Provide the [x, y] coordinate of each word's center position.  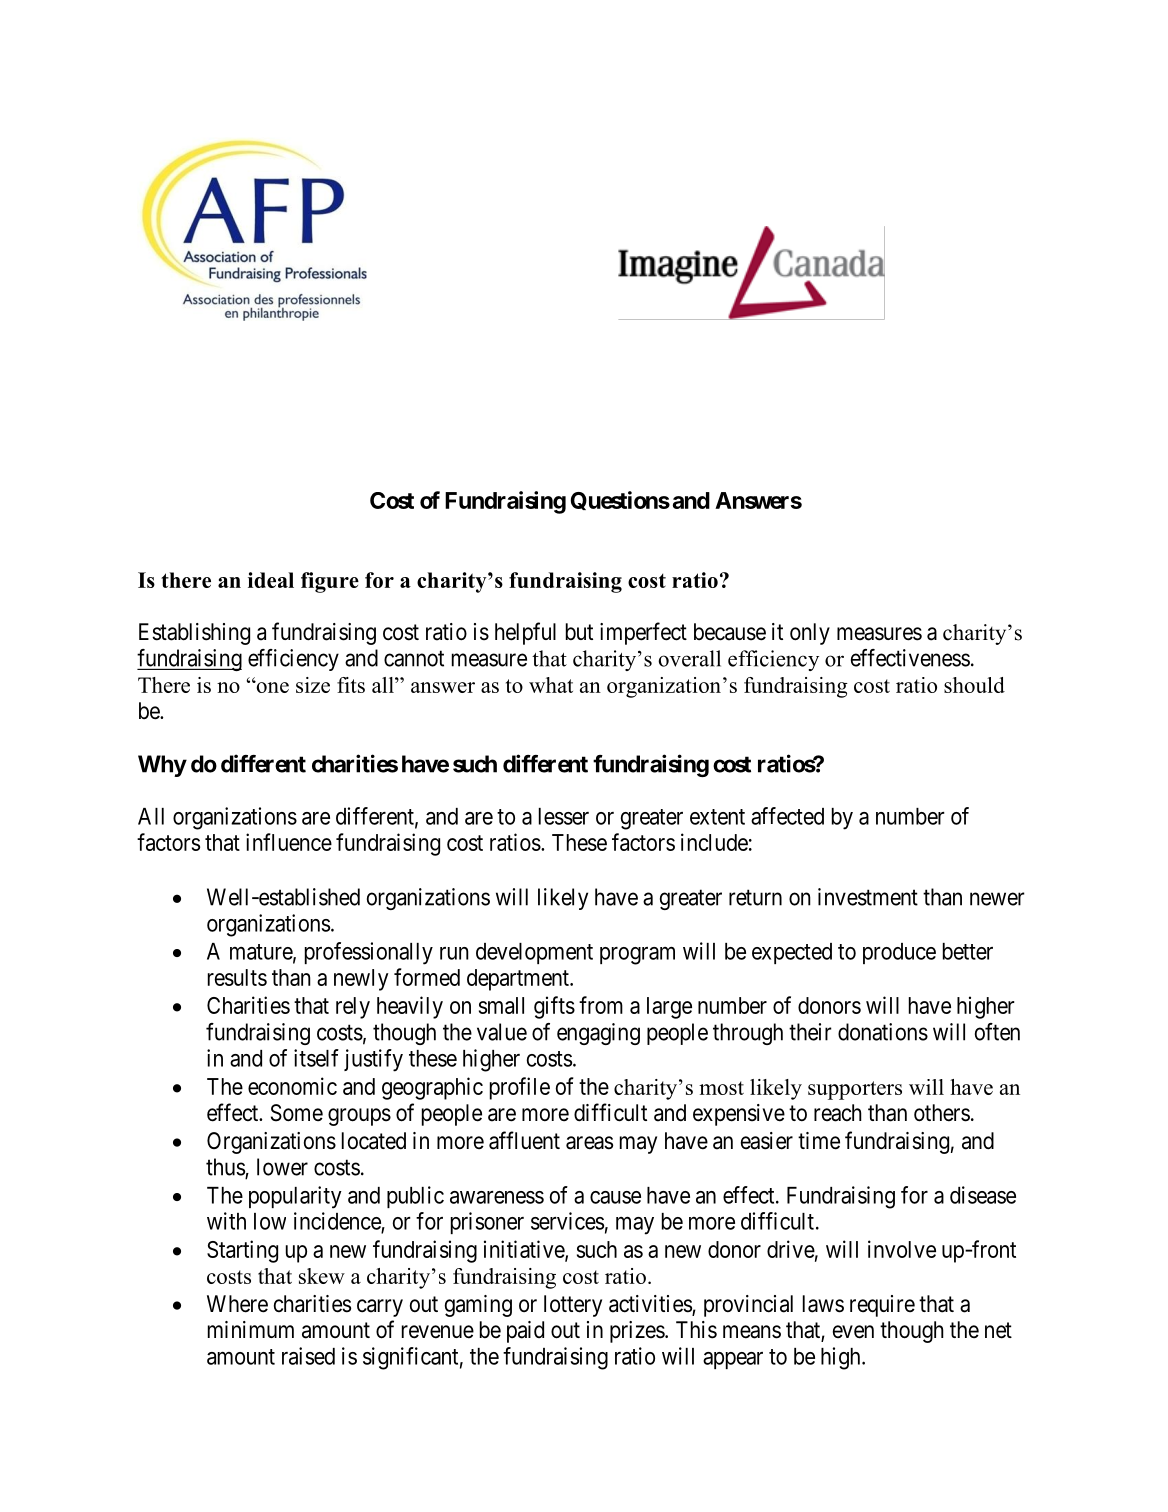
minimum [251, 1329]
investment [868, 897]
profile [520, 1088]
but [579, 631]
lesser [564, 816]
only [810, 634]
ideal [271, 580]
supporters [855, 1090]
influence [289, 842]
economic [292, 1086]
